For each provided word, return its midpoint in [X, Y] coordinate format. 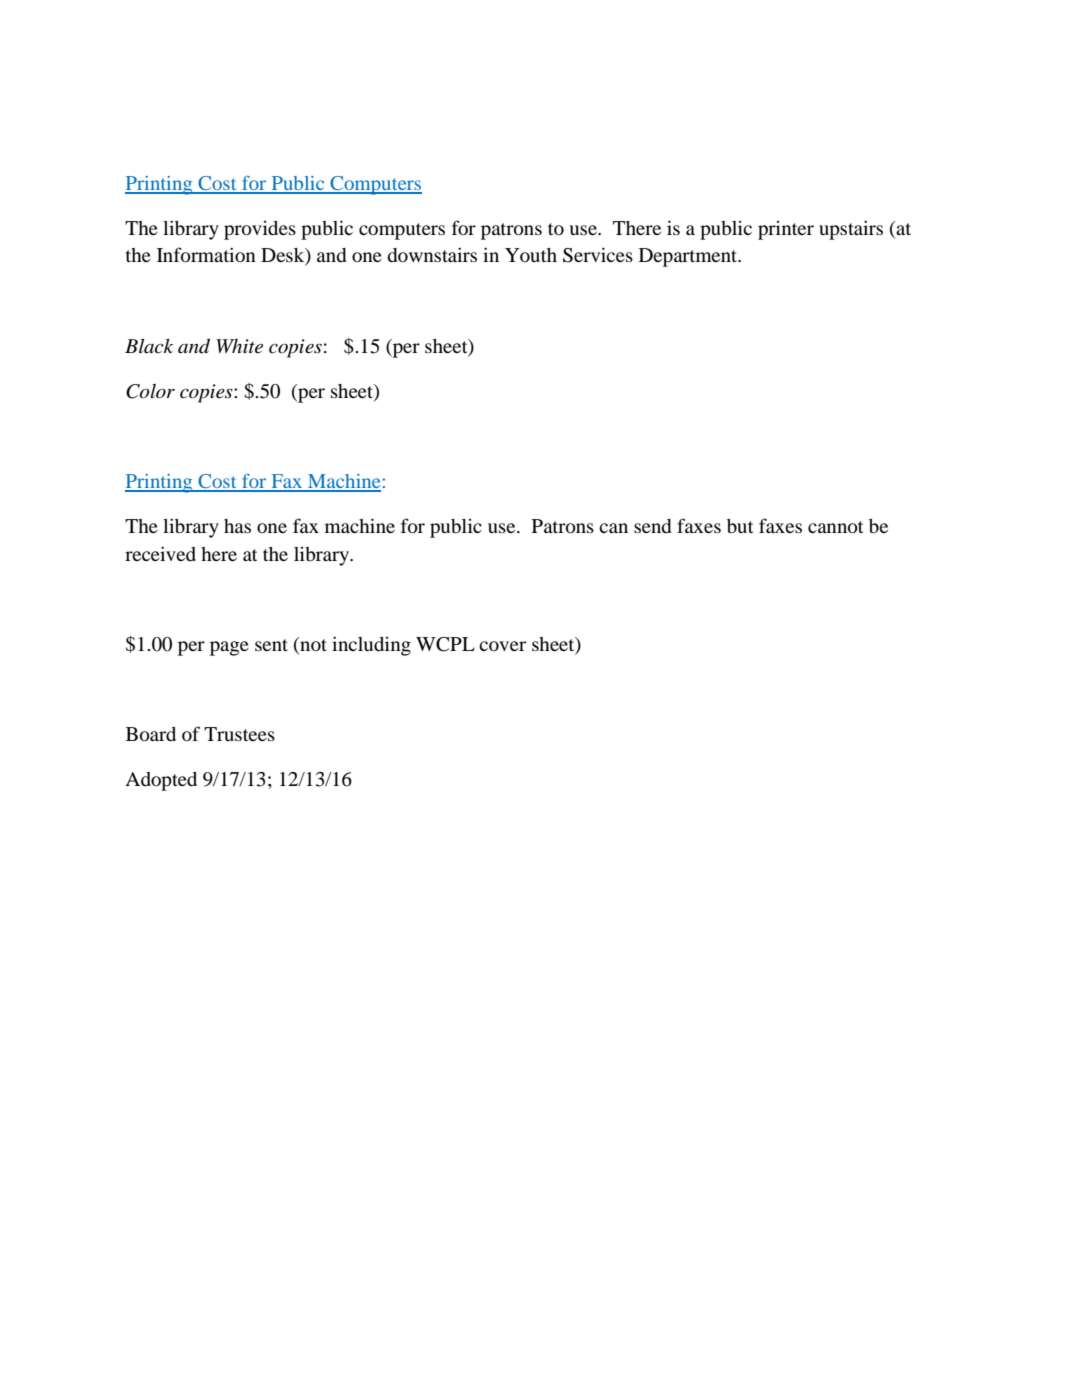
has [237, 526]
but [740, 526]
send [652, 526]
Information [206, 255]
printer [786, 230]
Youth [531, 255]
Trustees [239, 734]
